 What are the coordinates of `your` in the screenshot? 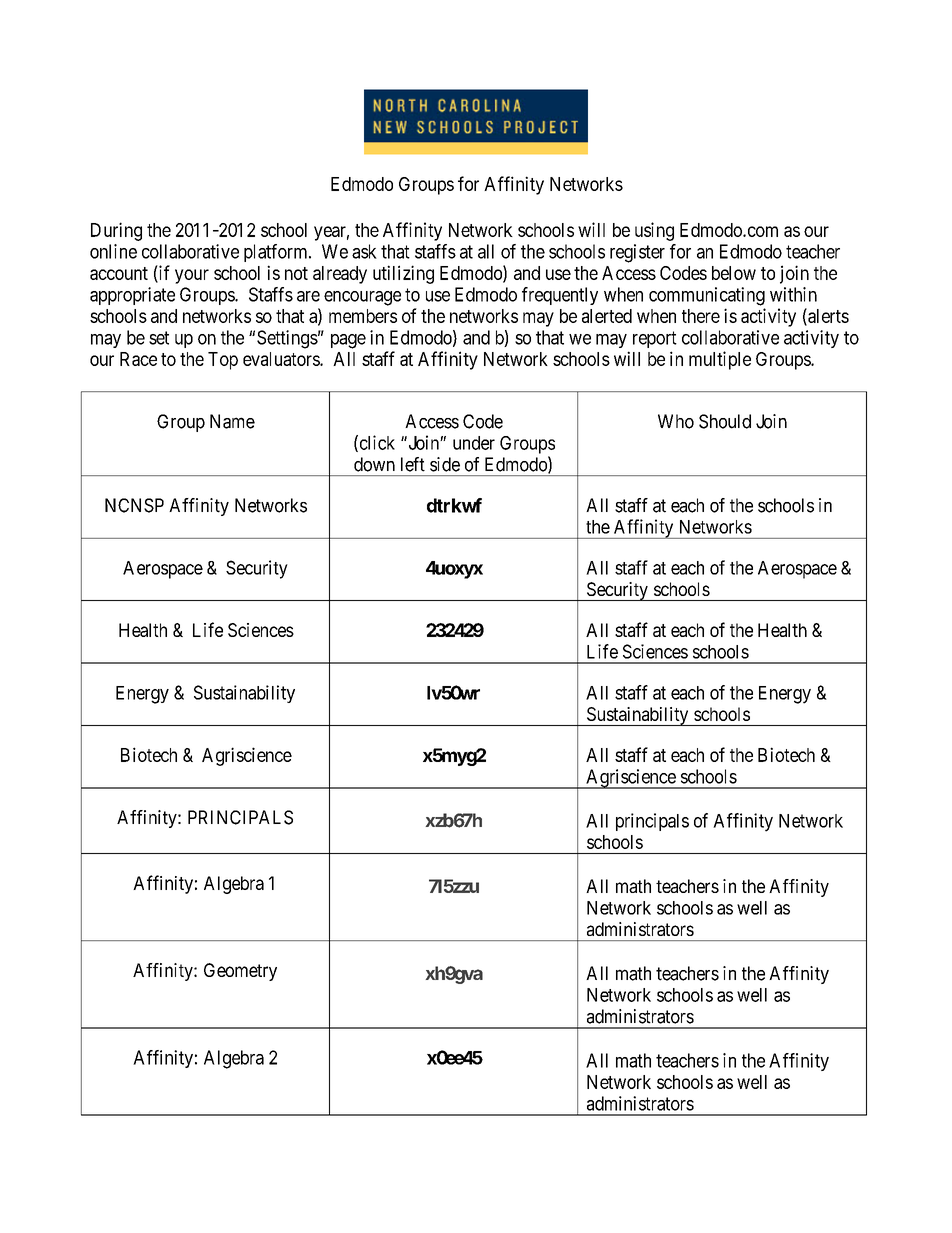 It's located at (192, 276).
